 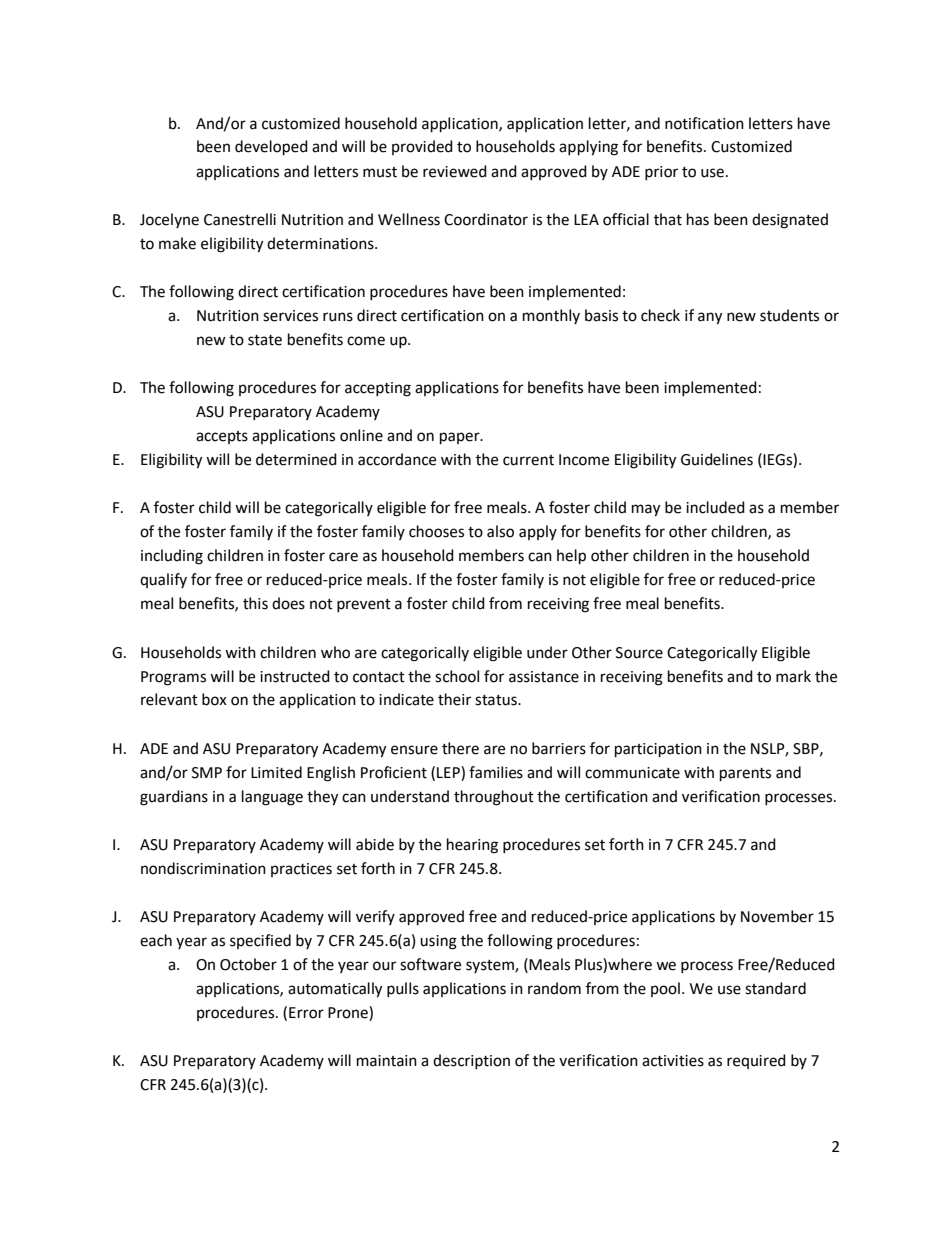 I want to click on Guidelines, so click(x=717, y=459).
